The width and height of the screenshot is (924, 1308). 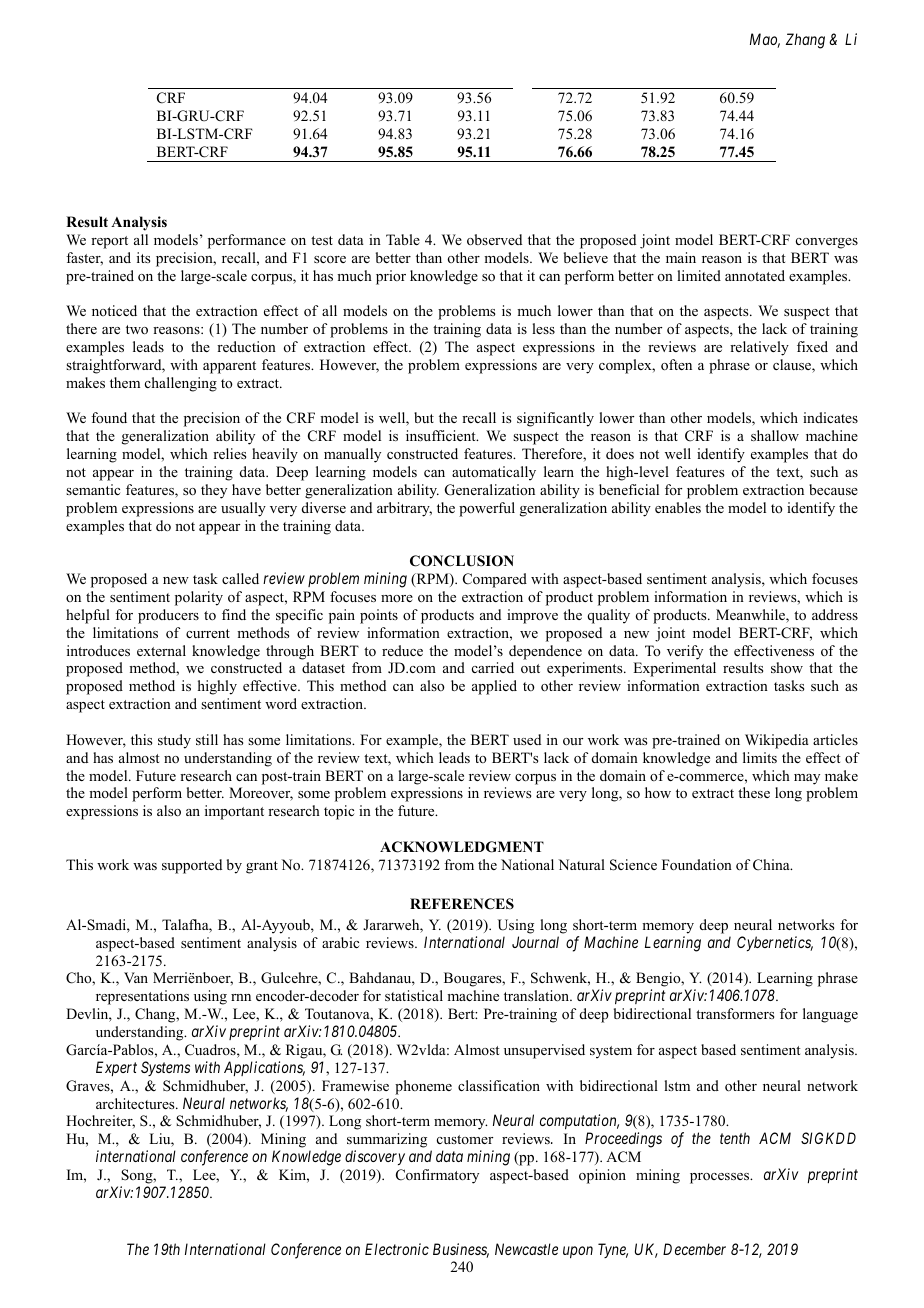 What do you see at coordinates (109, 242) in the screenshot?
I see `report` at bounding box center [109, 242].
